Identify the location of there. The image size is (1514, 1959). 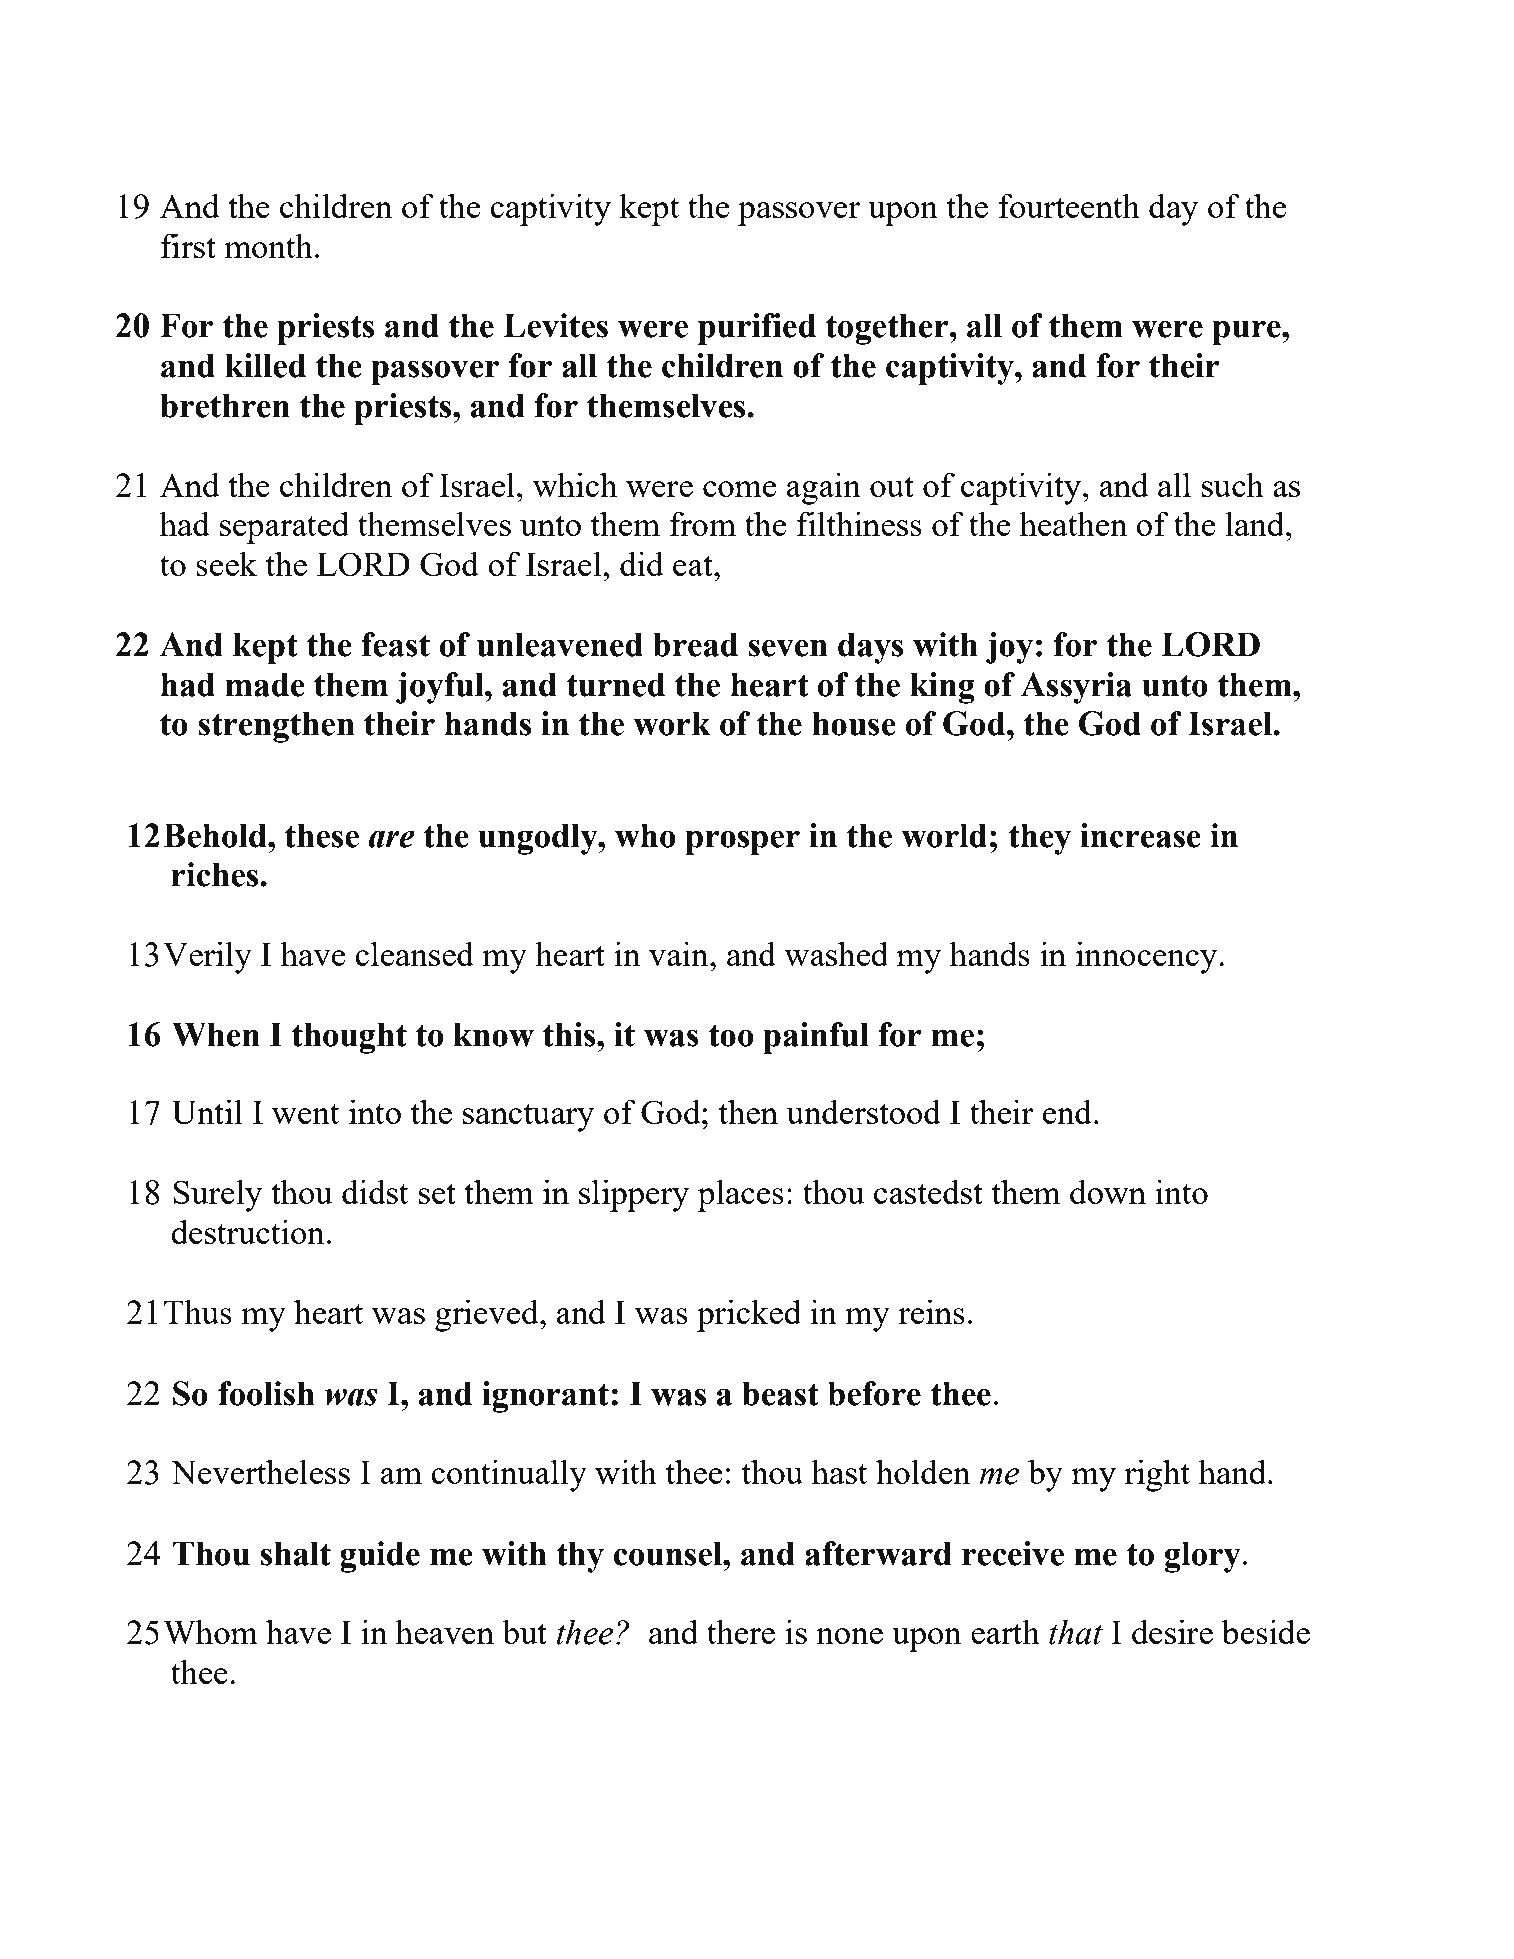
(741, 1631).
